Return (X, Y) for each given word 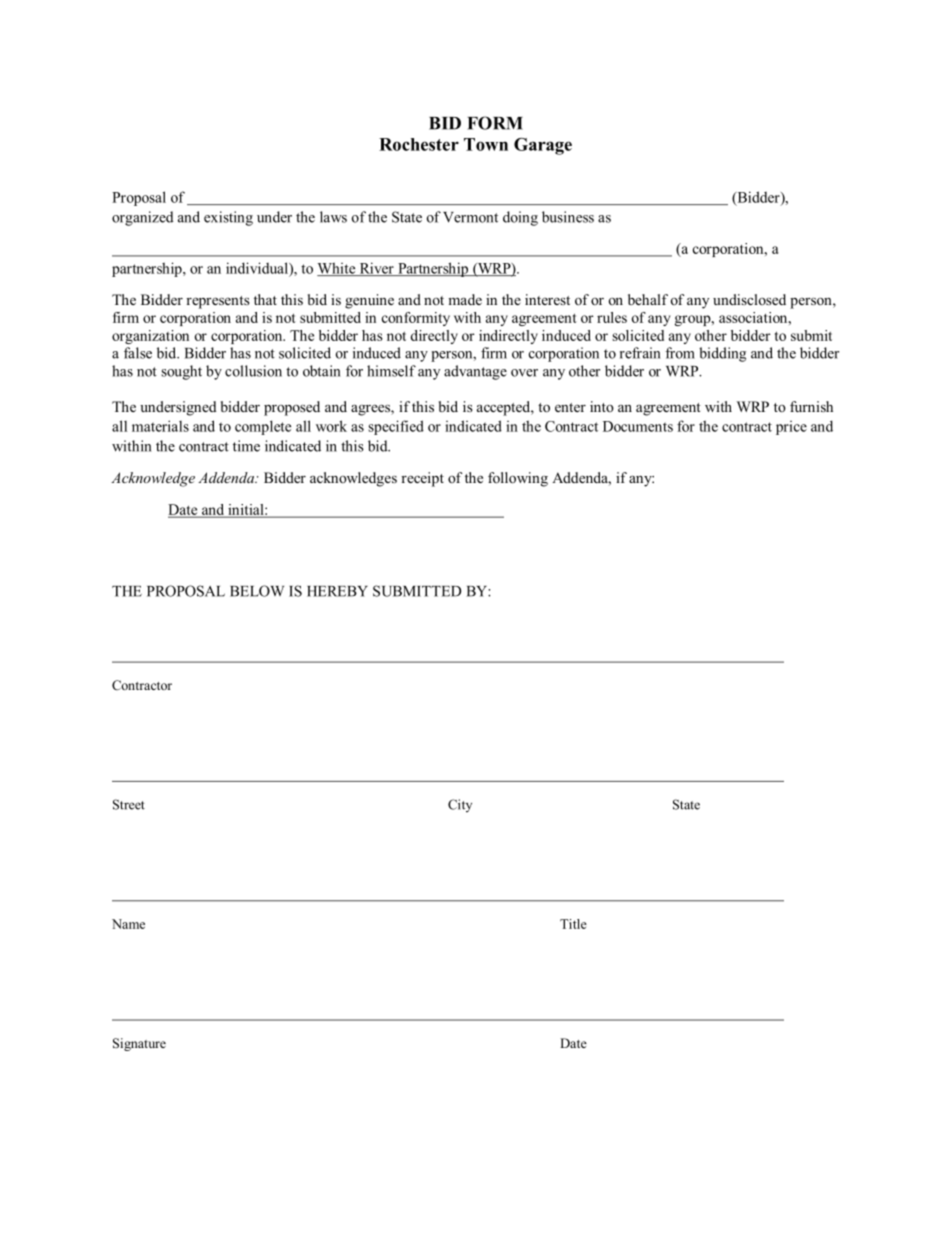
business (568, 217)
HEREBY (337, 591)
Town (486, 144)
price (791, 428)
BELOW (257, 591)
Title (573, 924)
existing (228, 218)
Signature (139, 1044)
